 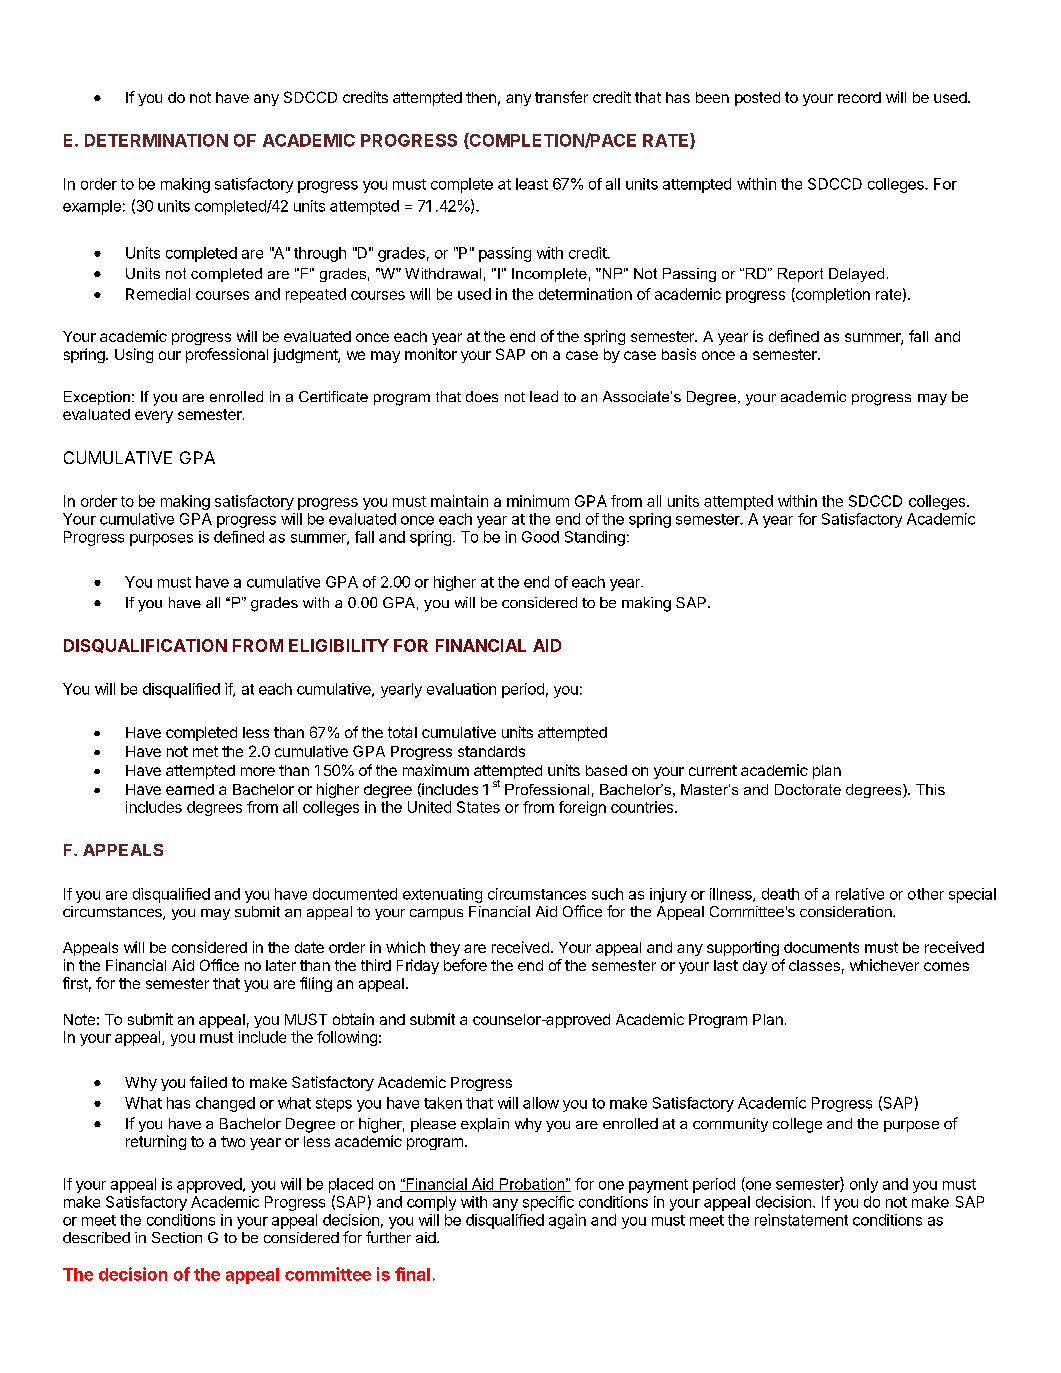 I want to click on DISQUALIFICATION, so click(x=145, y=646).
